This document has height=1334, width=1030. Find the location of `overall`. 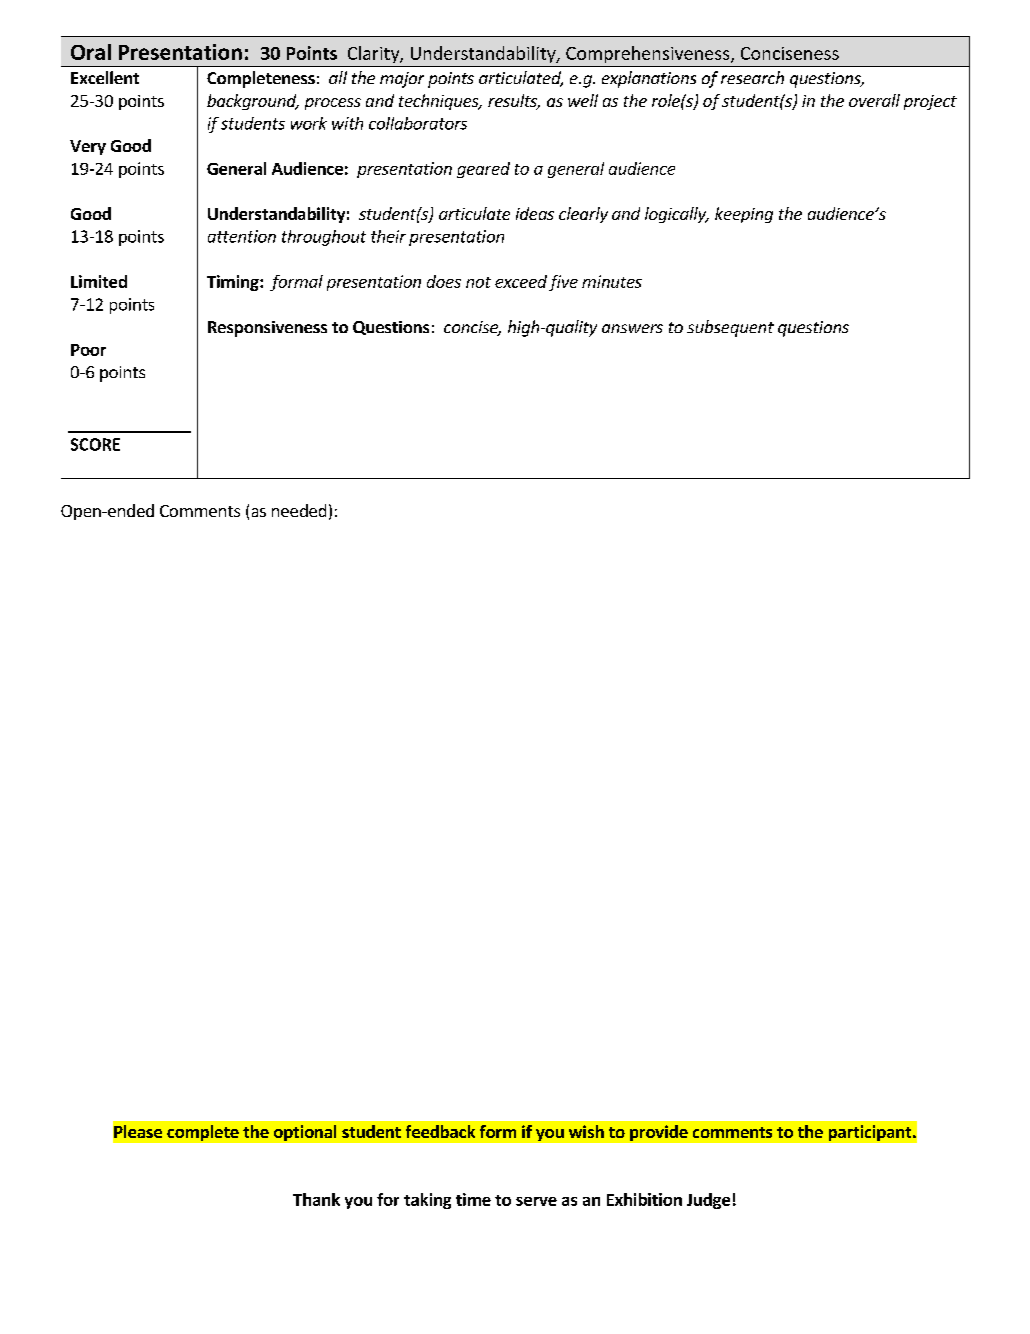

overall is located at coordinates (874, 100).
